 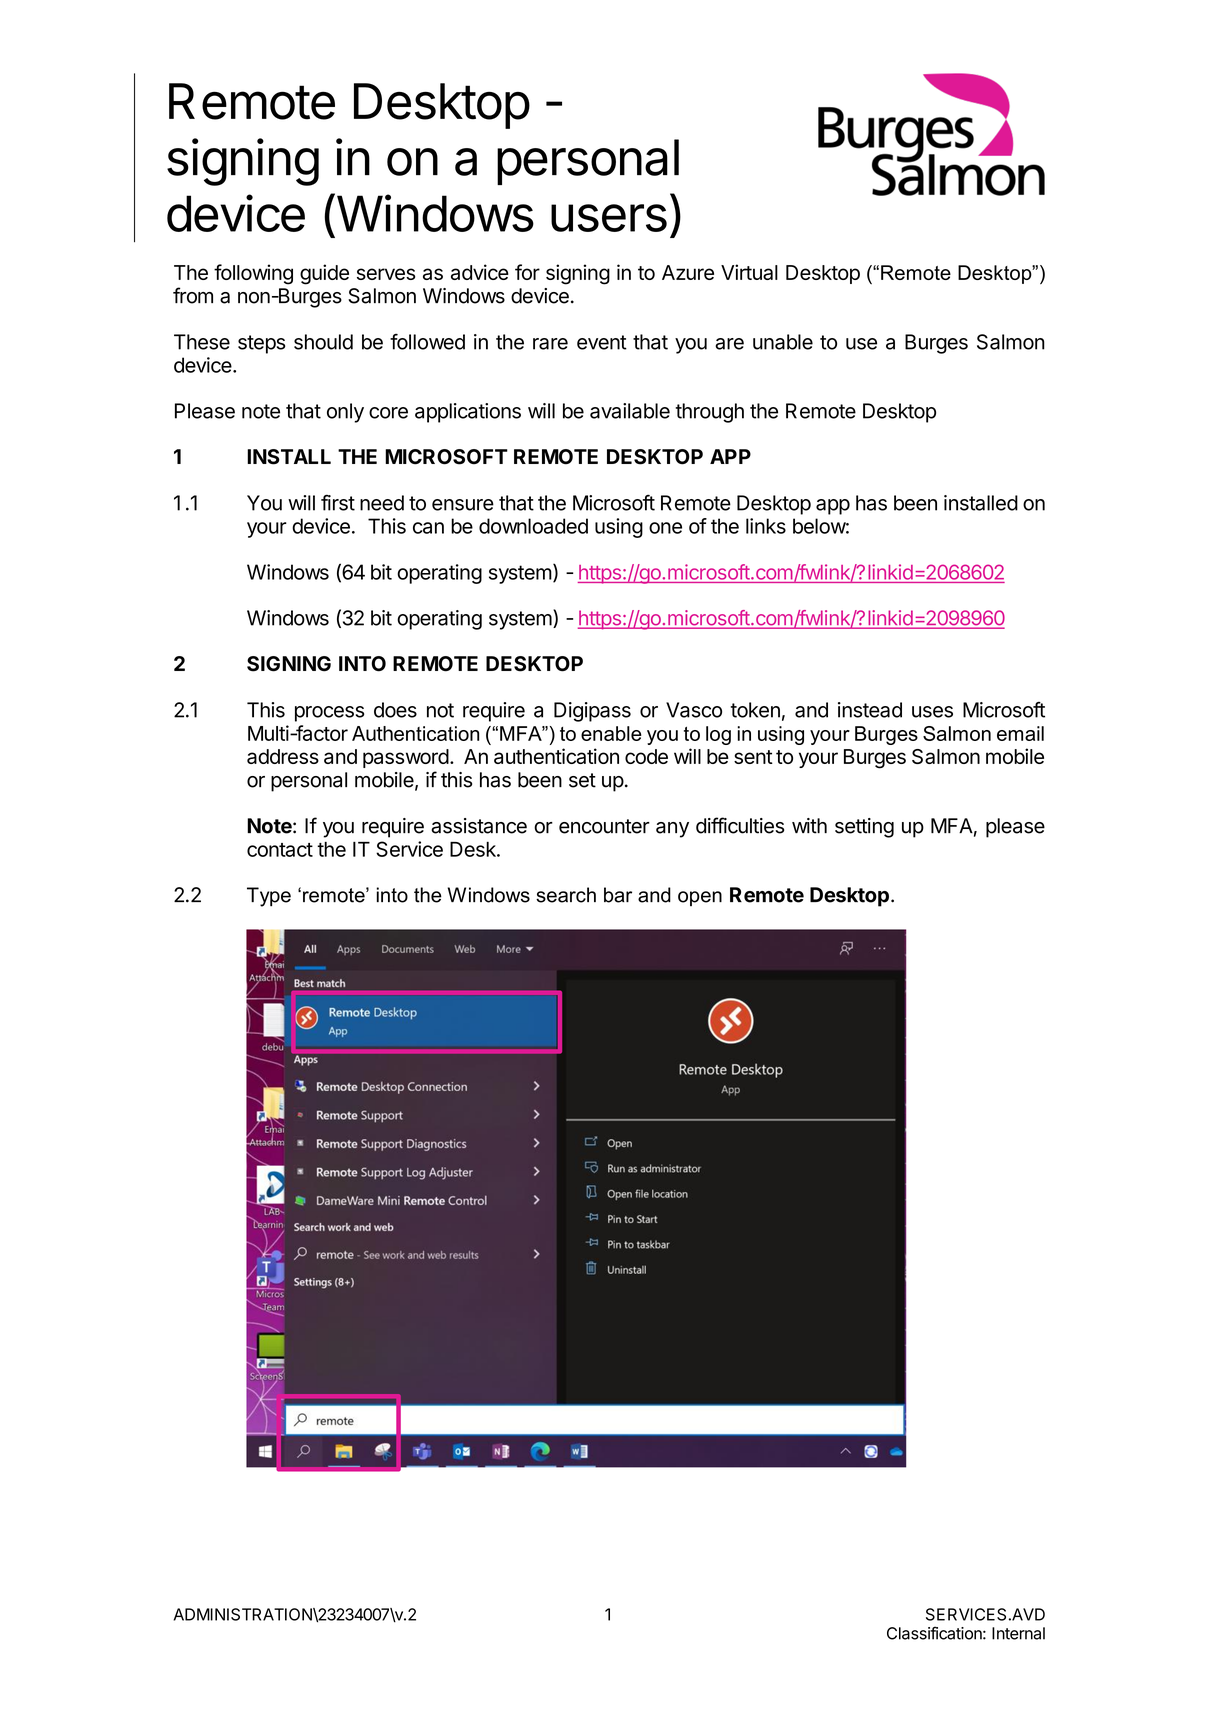 I want to click on bar, so click(x=618, y=895).
